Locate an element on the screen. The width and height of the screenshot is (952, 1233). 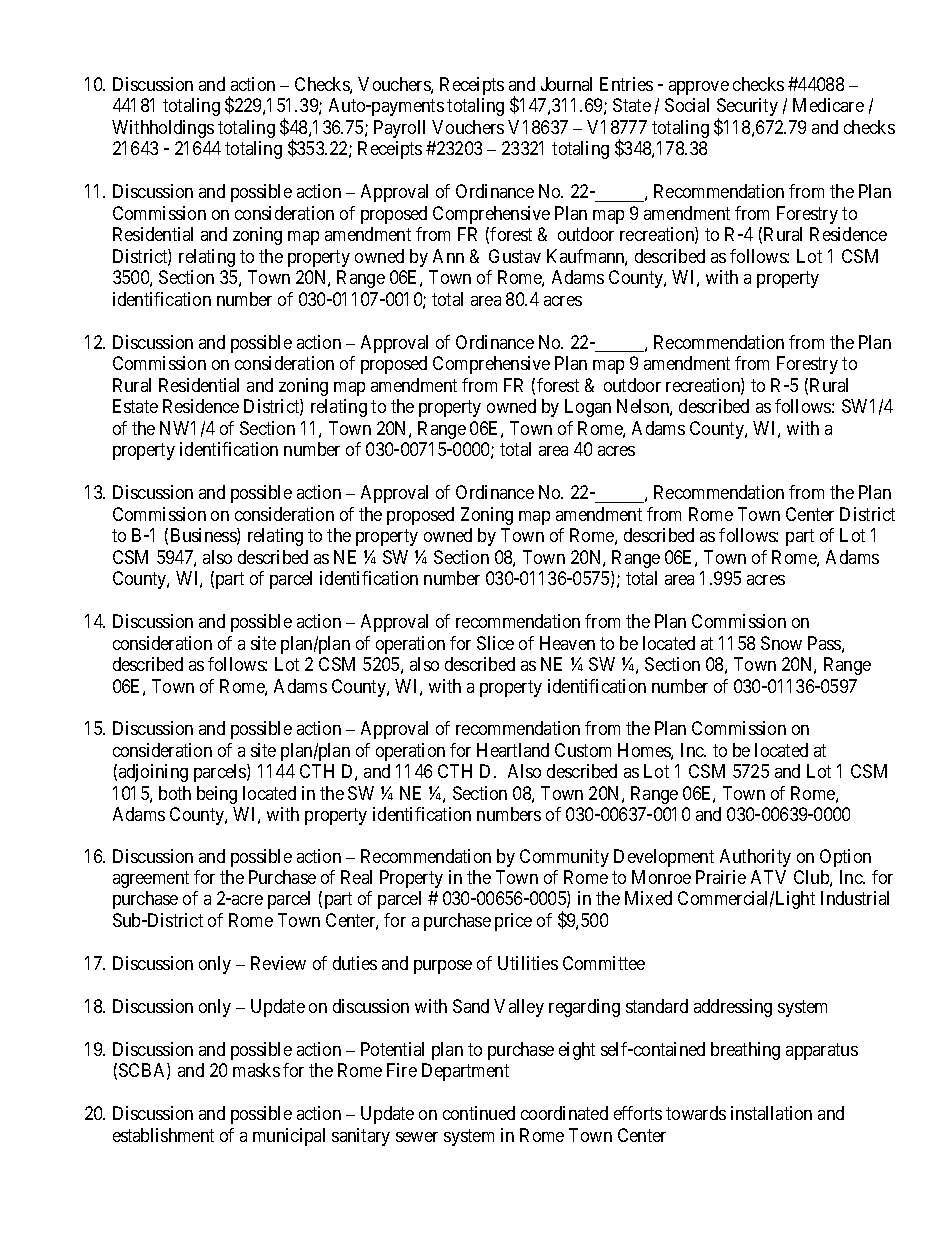
Snow is located at coordinates (781, 643).
